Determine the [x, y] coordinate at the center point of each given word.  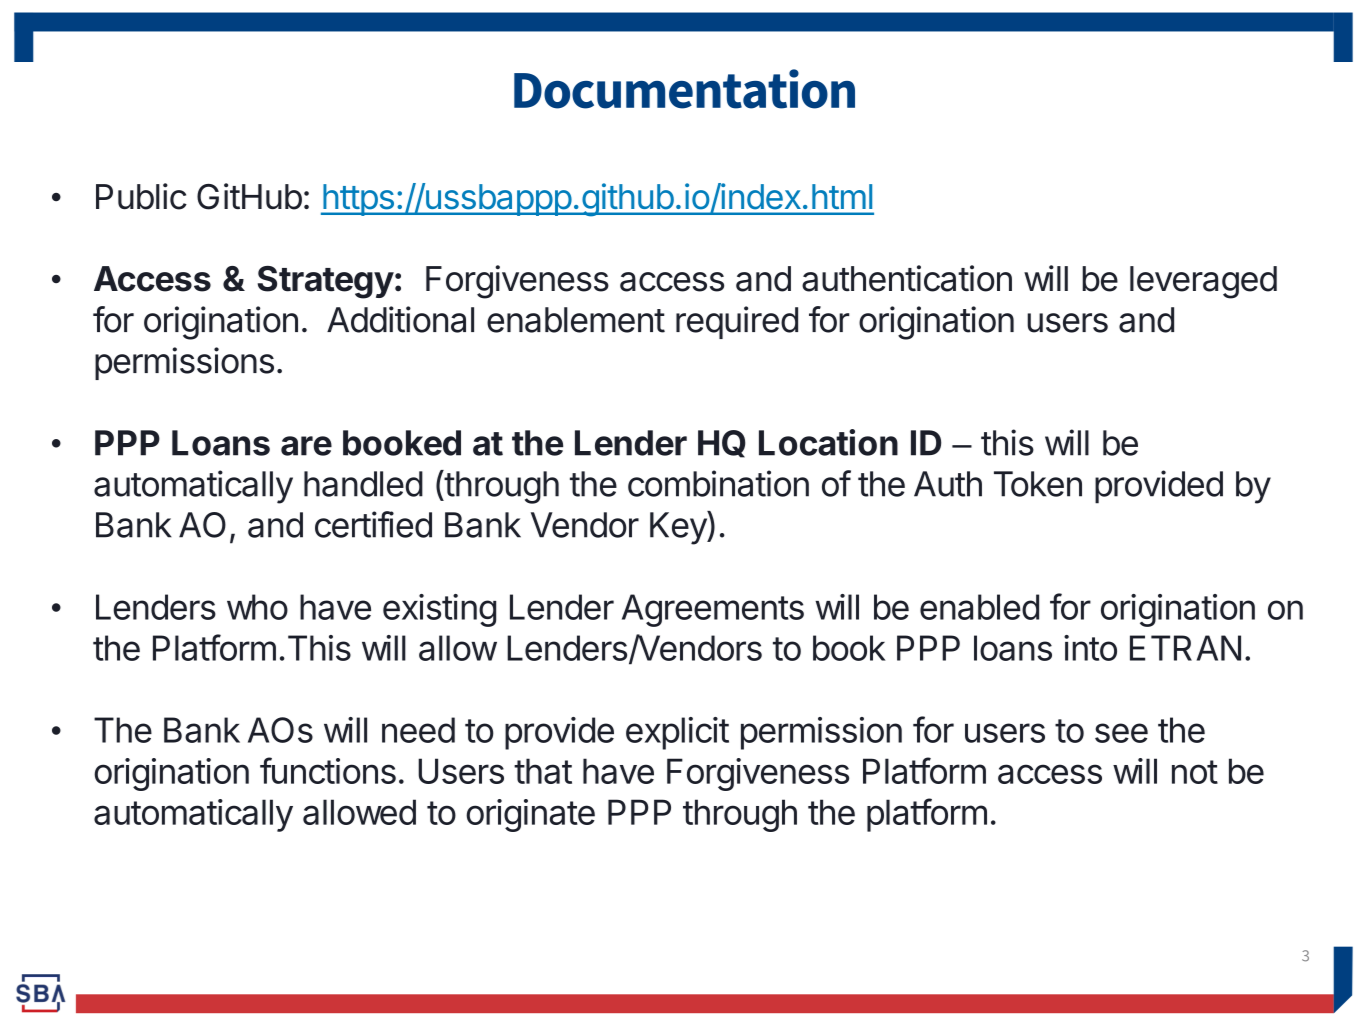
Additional [400, 319]
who [257, 607]
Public [141, 196]
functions [328, 770]
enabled [979, 607]
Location [828, 442]
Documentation [684, 89]
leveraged [1203, 282]
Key [679, 528]
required [737, 322]
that [543, 771]
